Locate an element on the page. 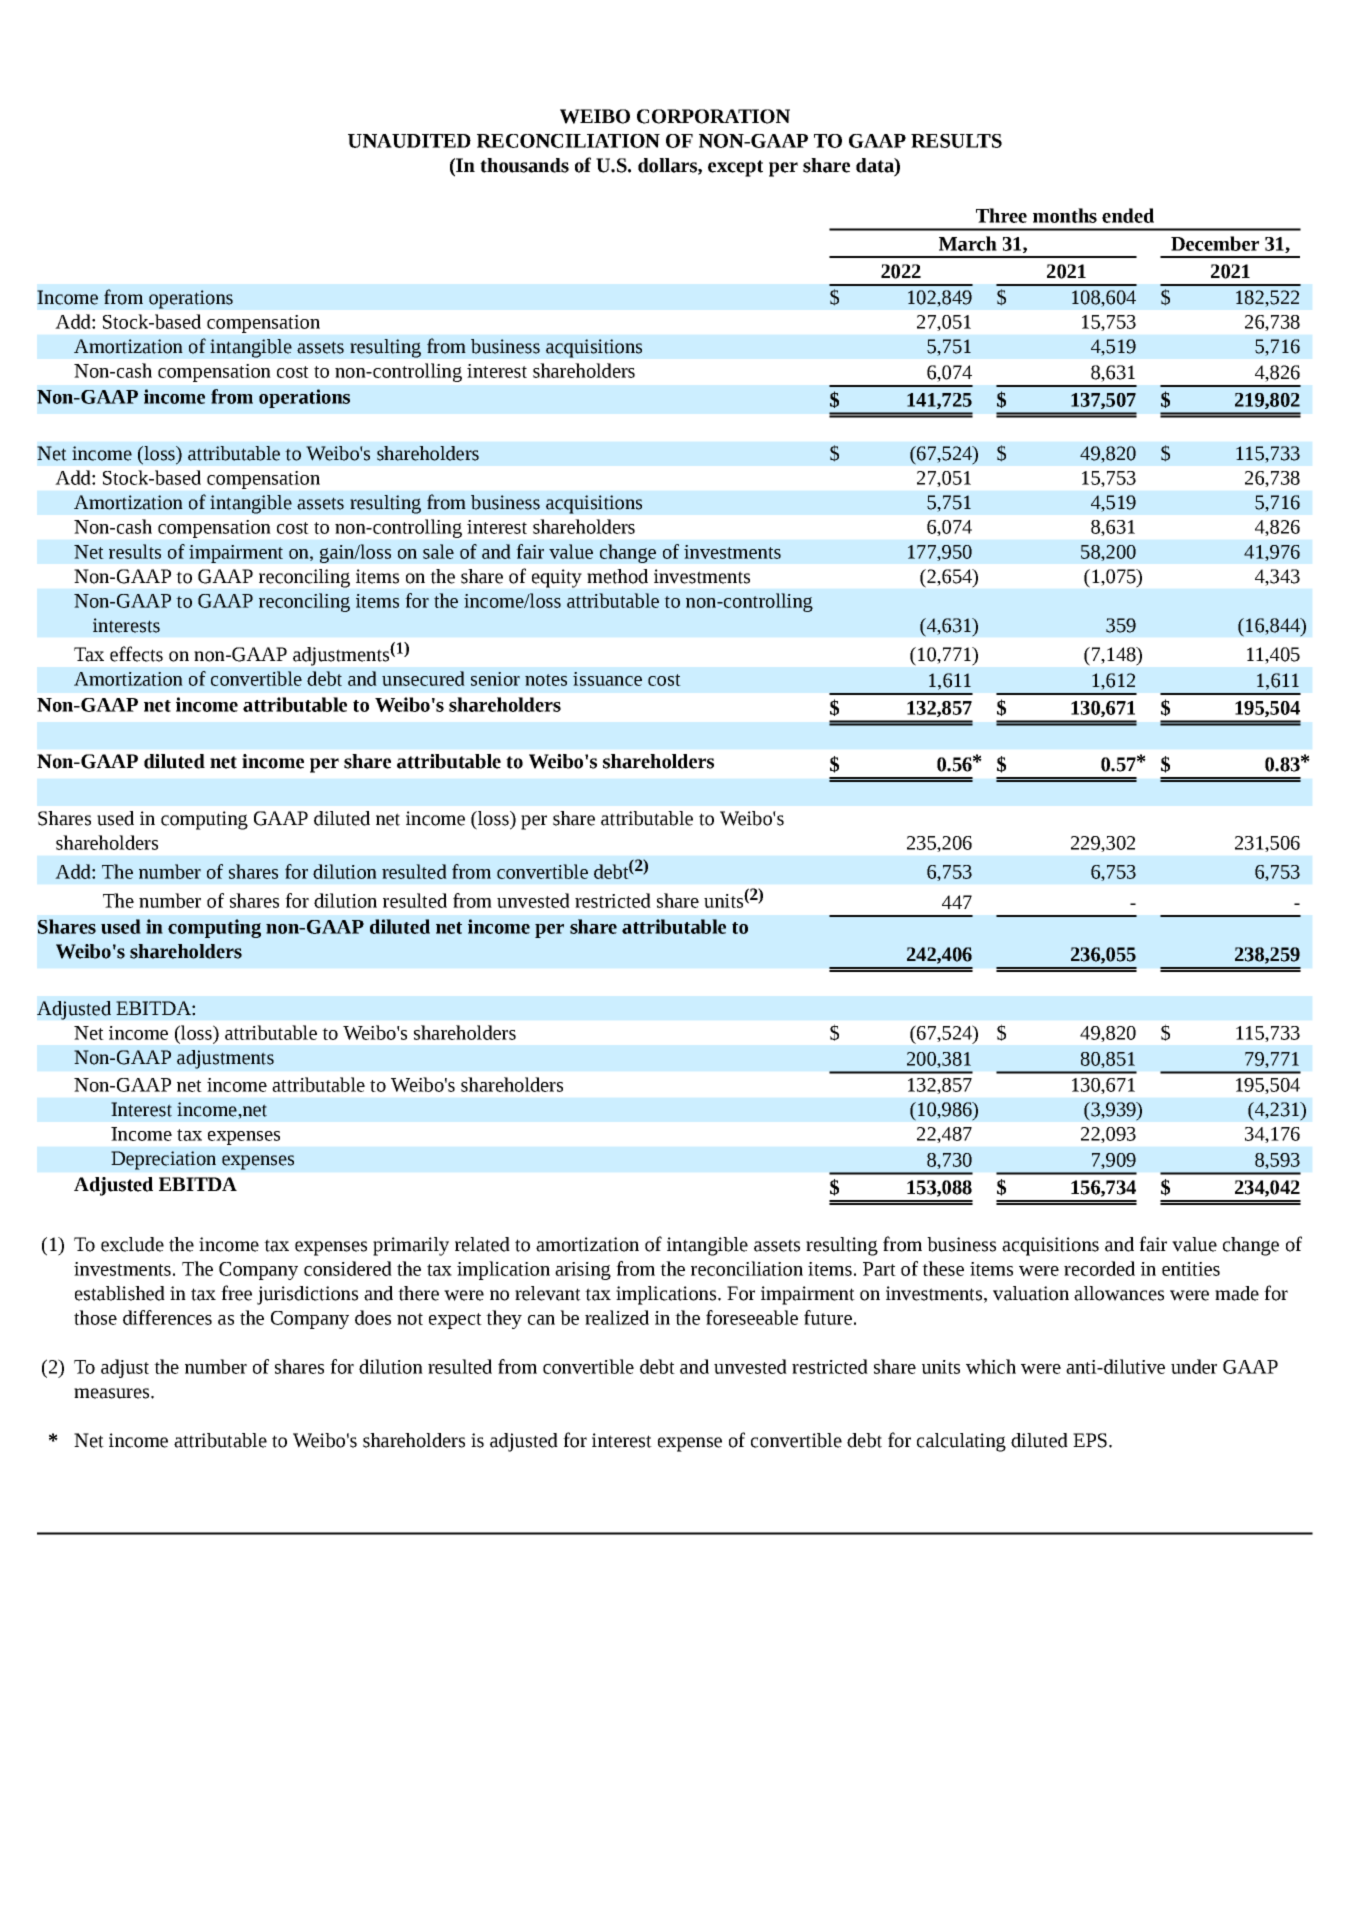 This document has height=1911, width=1351. recorded is located at coordinates (1099, 1268).
